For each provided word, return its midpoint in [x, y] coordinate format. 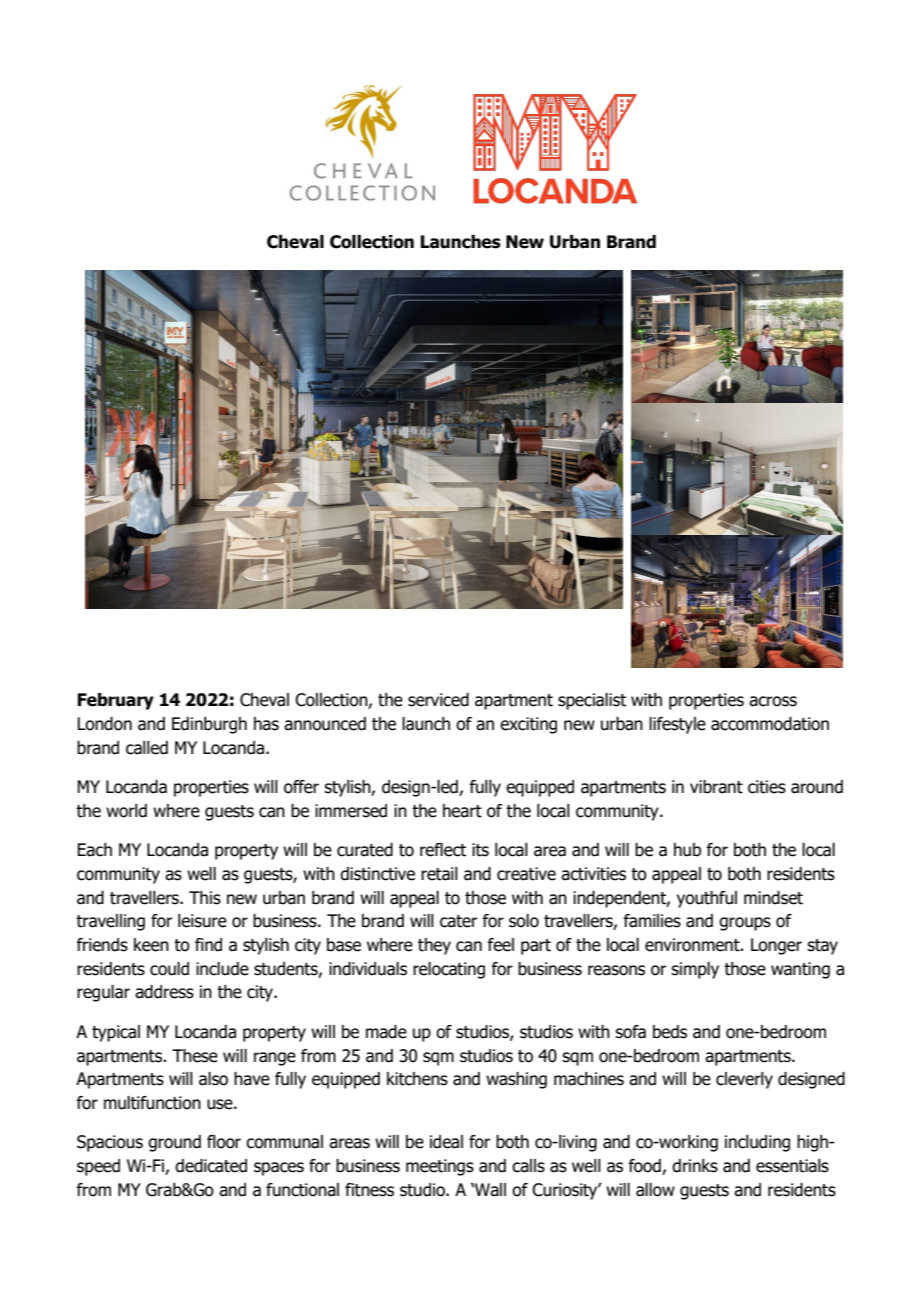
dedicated [211, 1166]
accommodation [770, 724]
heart [462, 811]
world [126, 811]
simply [695, 970]
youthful [707, 899]
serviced [438, 700]
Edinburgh [209, 725]
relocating [449, 970]
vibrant [716, 787]
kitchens [417, 1079]
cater [459, 921]
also [213, 1079]
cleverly [744, 1080]
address [164, 992]
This [205, 898]
